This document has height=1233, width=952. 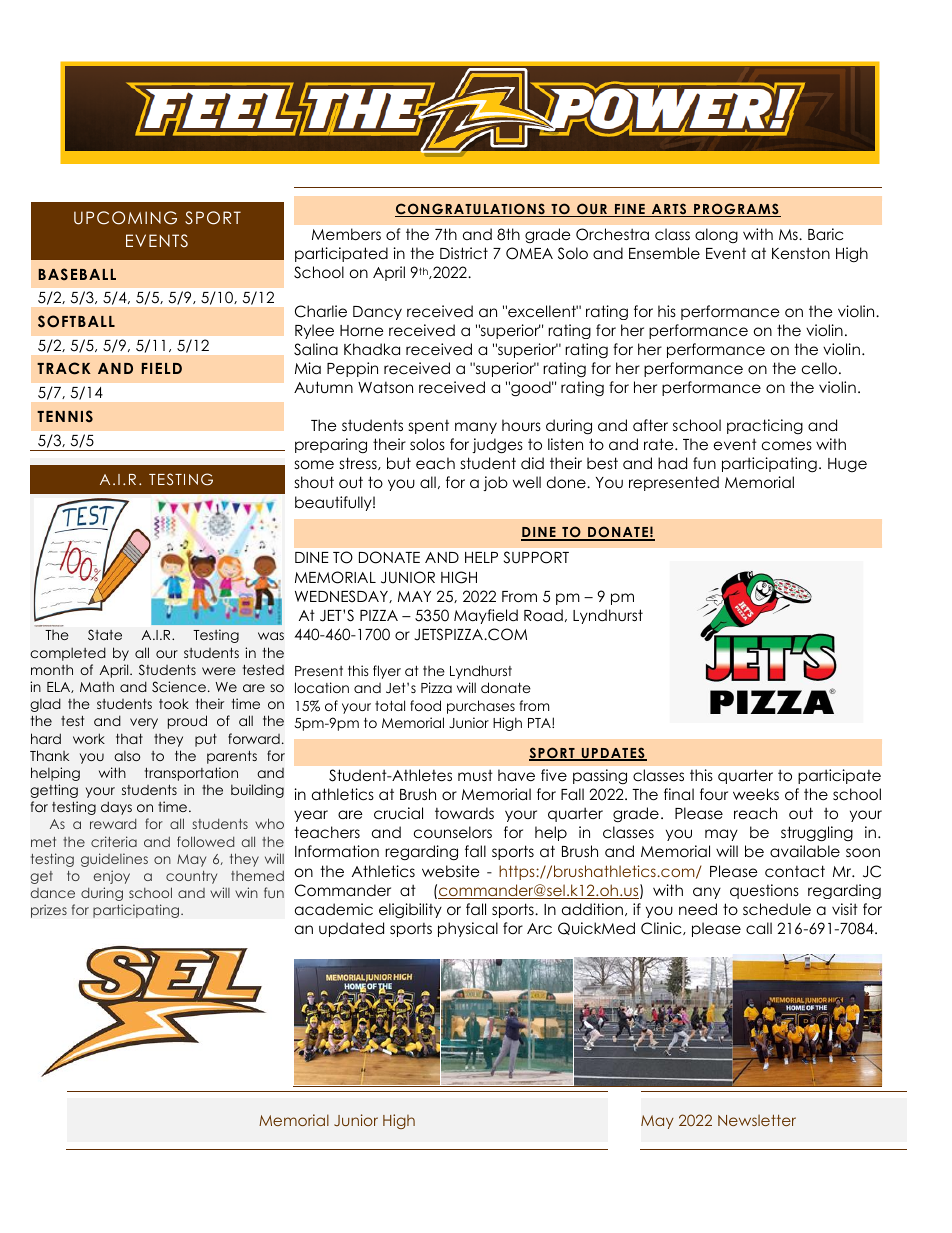 What do you see at coordinates (464, 253) in the document?
I see `District` at bounding box center [464, 253].
